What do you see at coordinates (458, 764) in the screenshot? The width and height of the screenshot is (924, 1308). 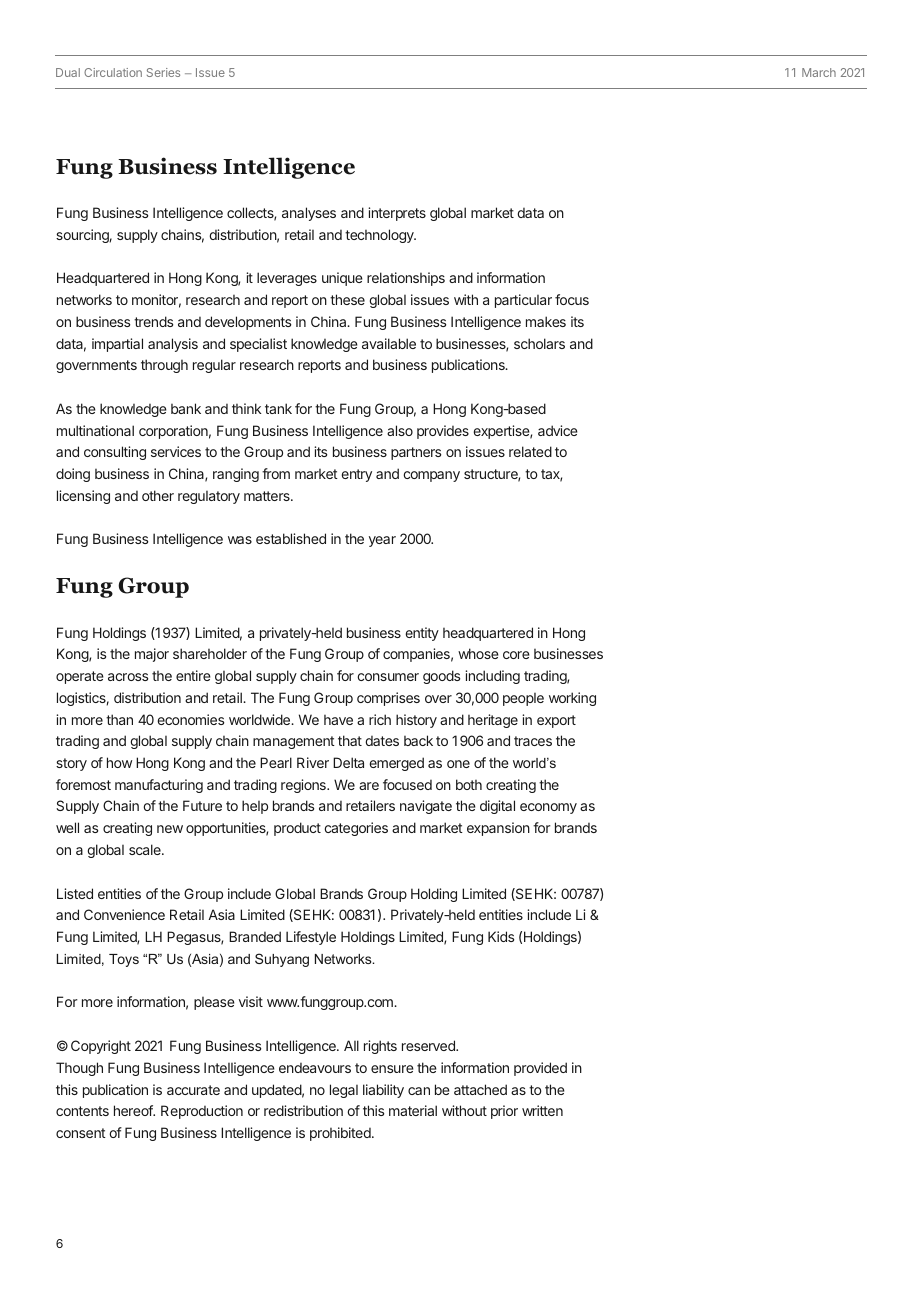 I see `one` at bounding box center [458, 764].
